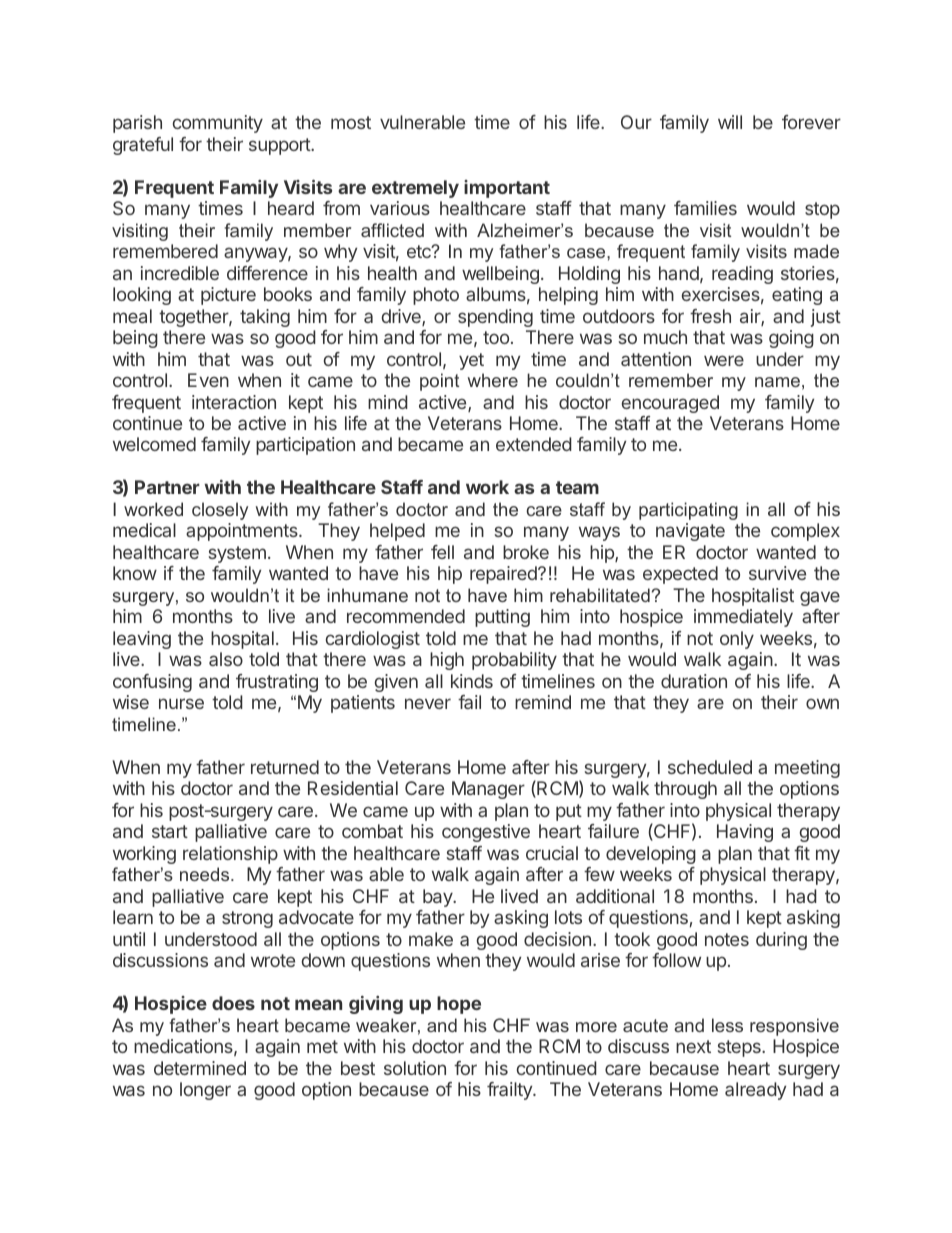 The width and height of the image is (952, 1233). What do you see at coordinates (730, 122) in the image?
I see `will` at bounding box center [730, 122].
